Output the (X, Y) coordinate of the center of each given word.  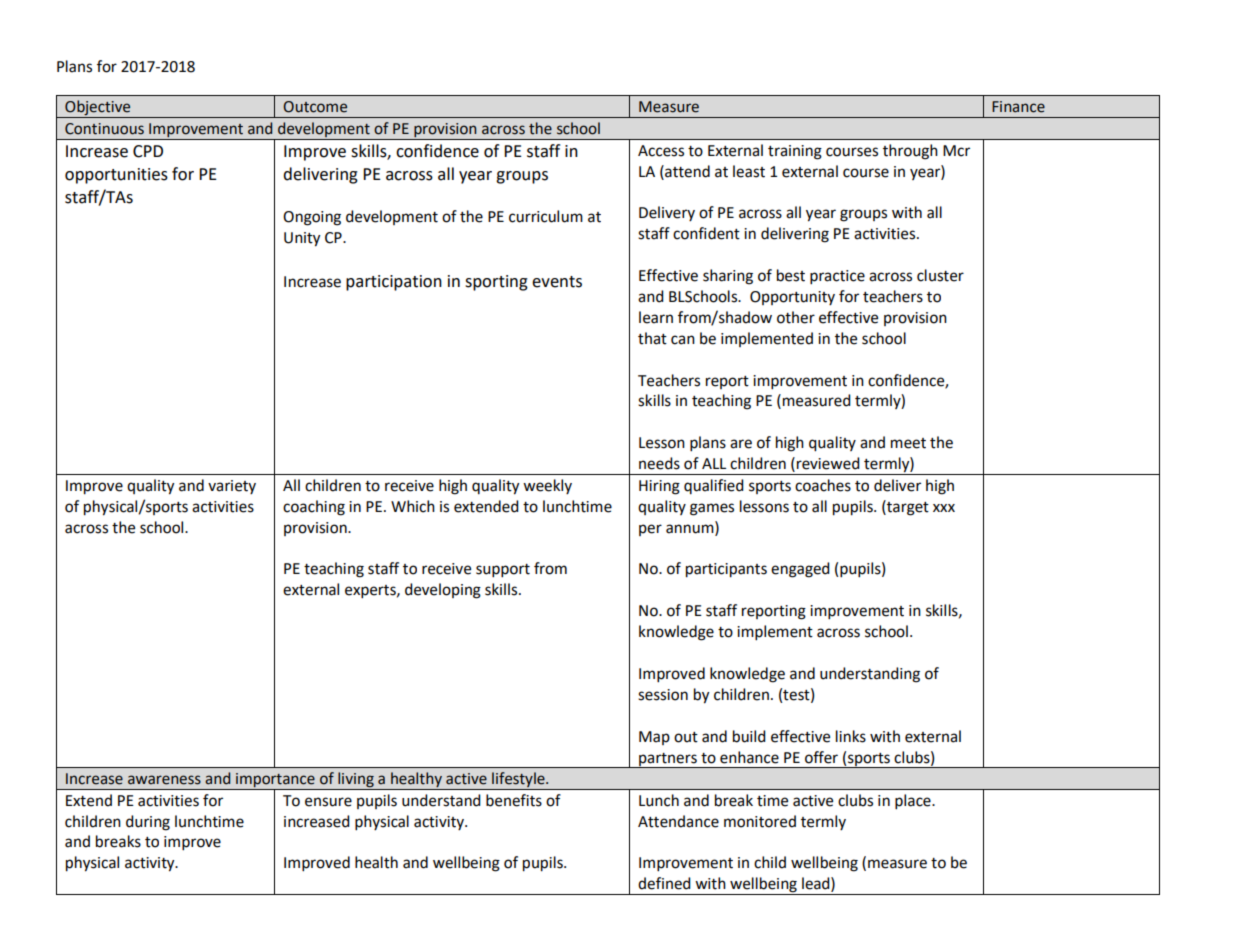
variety (232, 487)
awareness (164, 780)
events (557, 282)
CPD (148, 151)
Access (661, 151)
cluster (940, 275)
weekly (547, 486)
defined (664, 883)
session (663, 695)
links (851, 736)
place (914, 802)
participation (394, 283)
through (910, 152)
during (148, 823)
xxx (944, 508)
